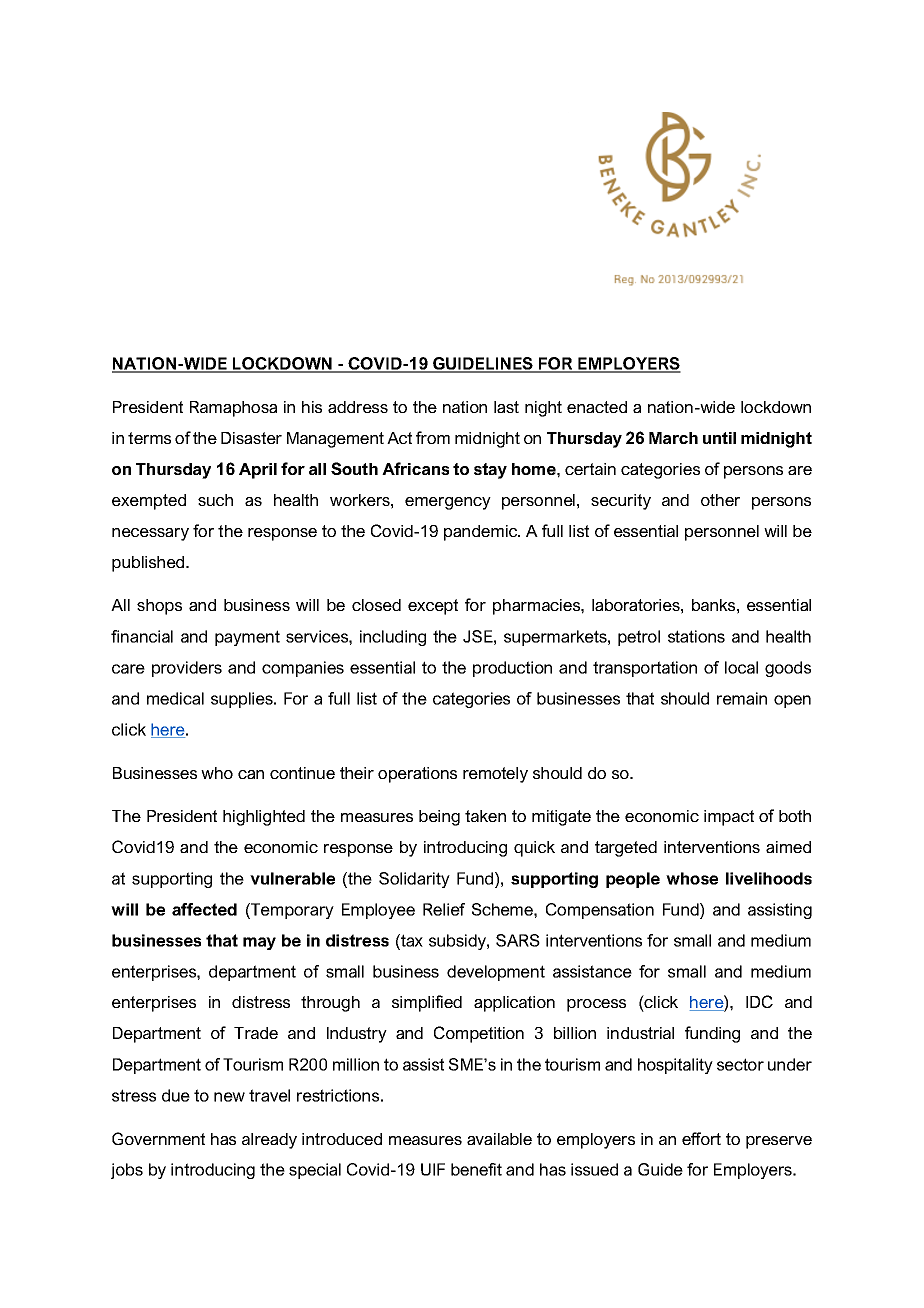 The height and width of the screenshot is (1308, 924). Describe the element at coordinates (187, 669) in the screenshot. I see `providers` at that location.
